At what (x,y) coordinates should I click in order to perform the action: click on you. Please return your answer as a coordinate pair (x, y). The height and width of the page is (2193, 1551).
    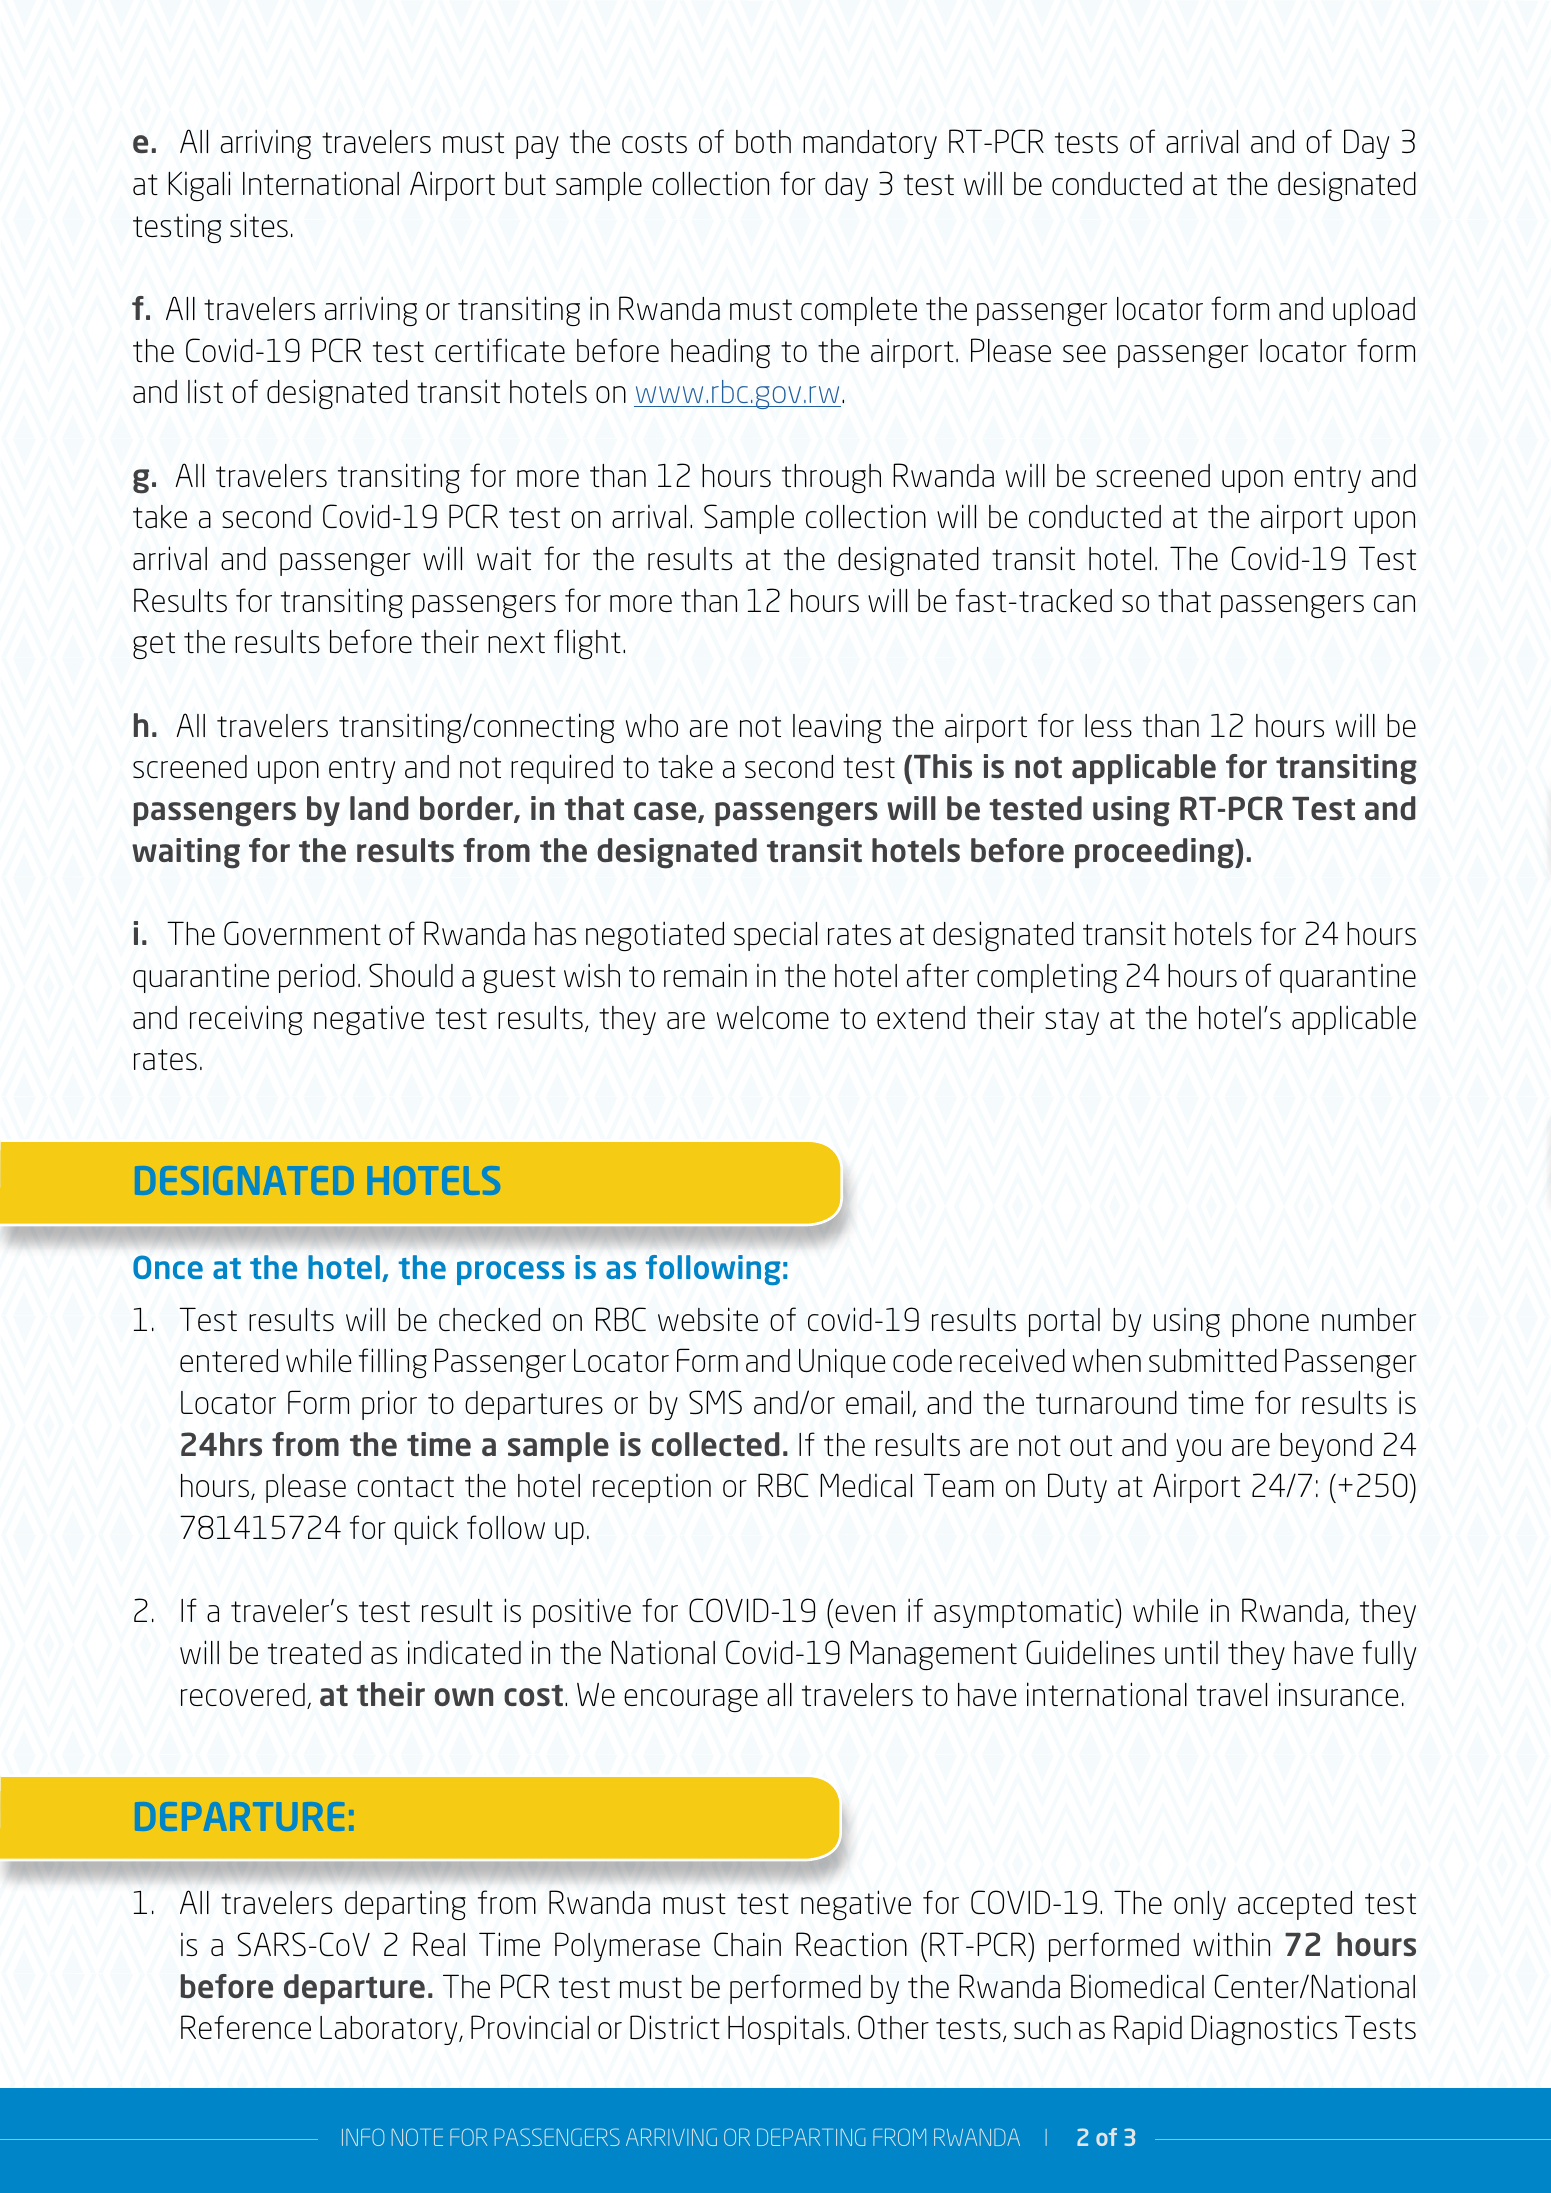
    Looking at the image, I should click on (1198, 1450).
